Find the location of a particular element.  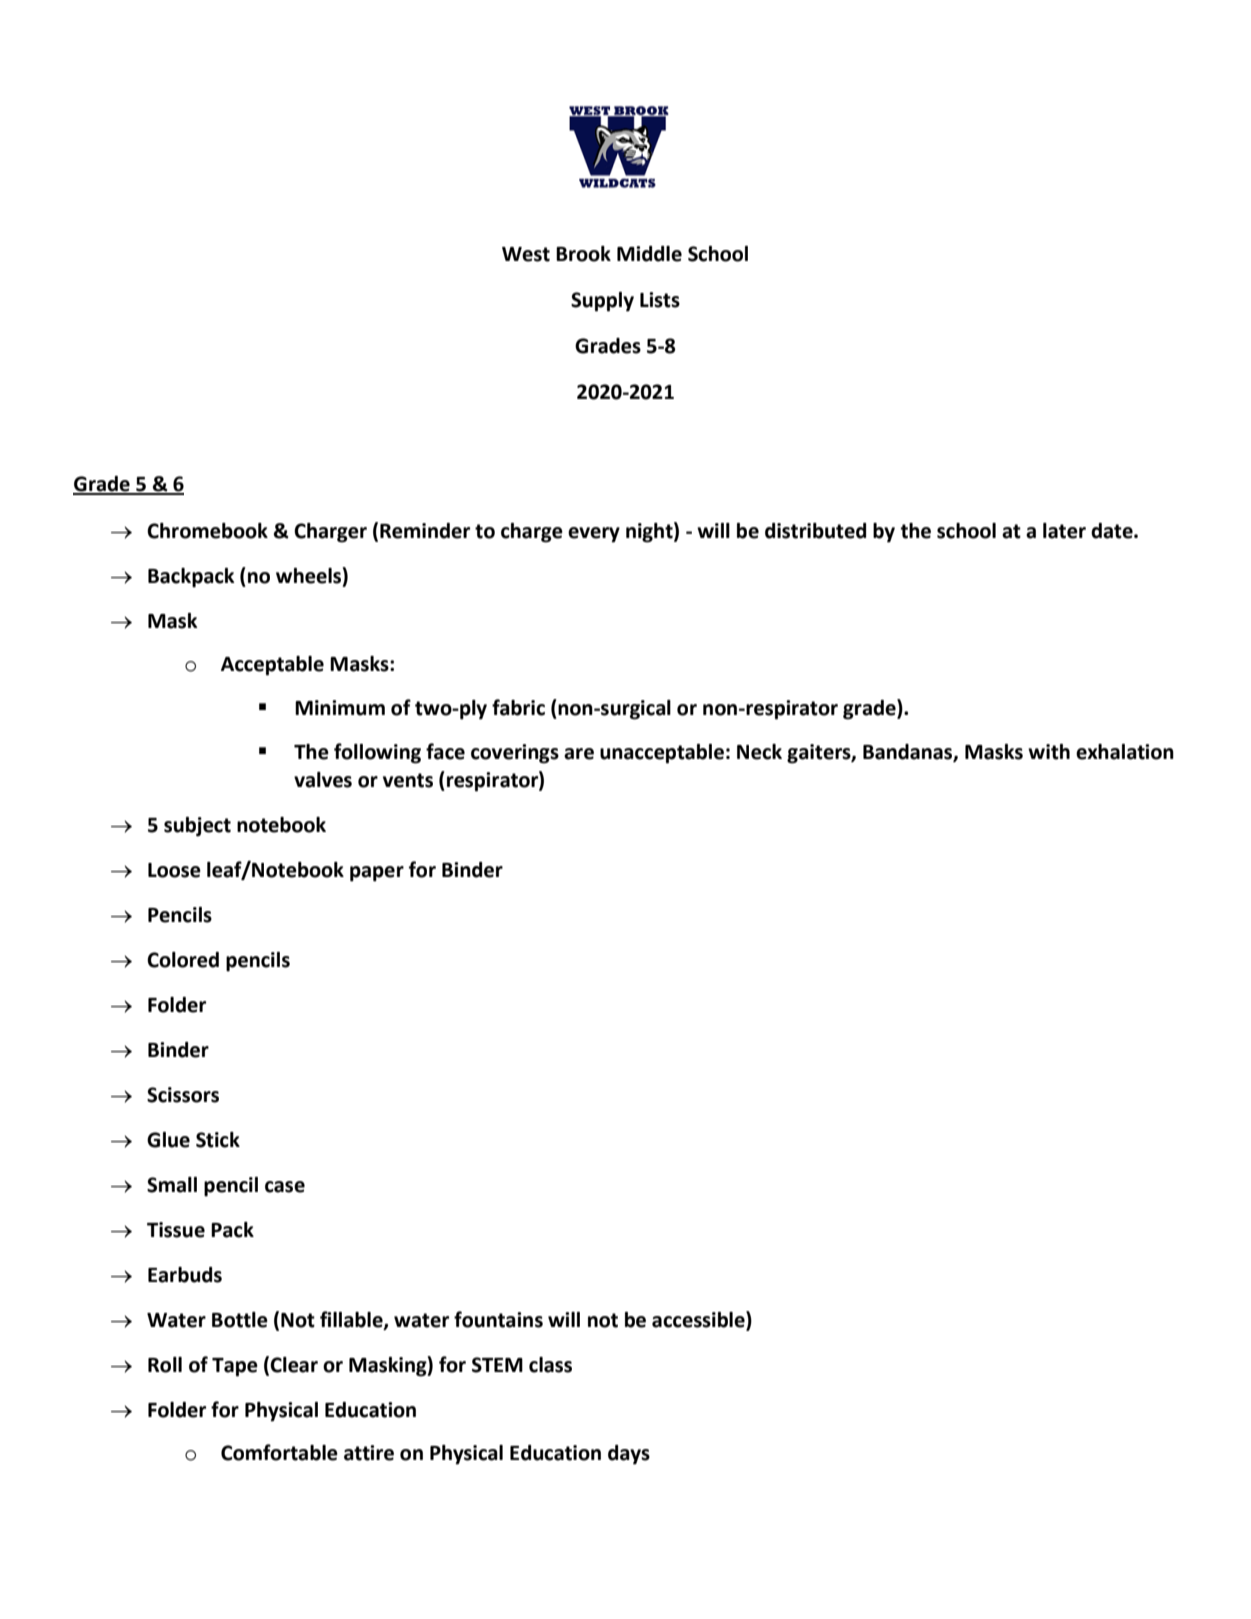

are is located at coordinates (579, 754).
